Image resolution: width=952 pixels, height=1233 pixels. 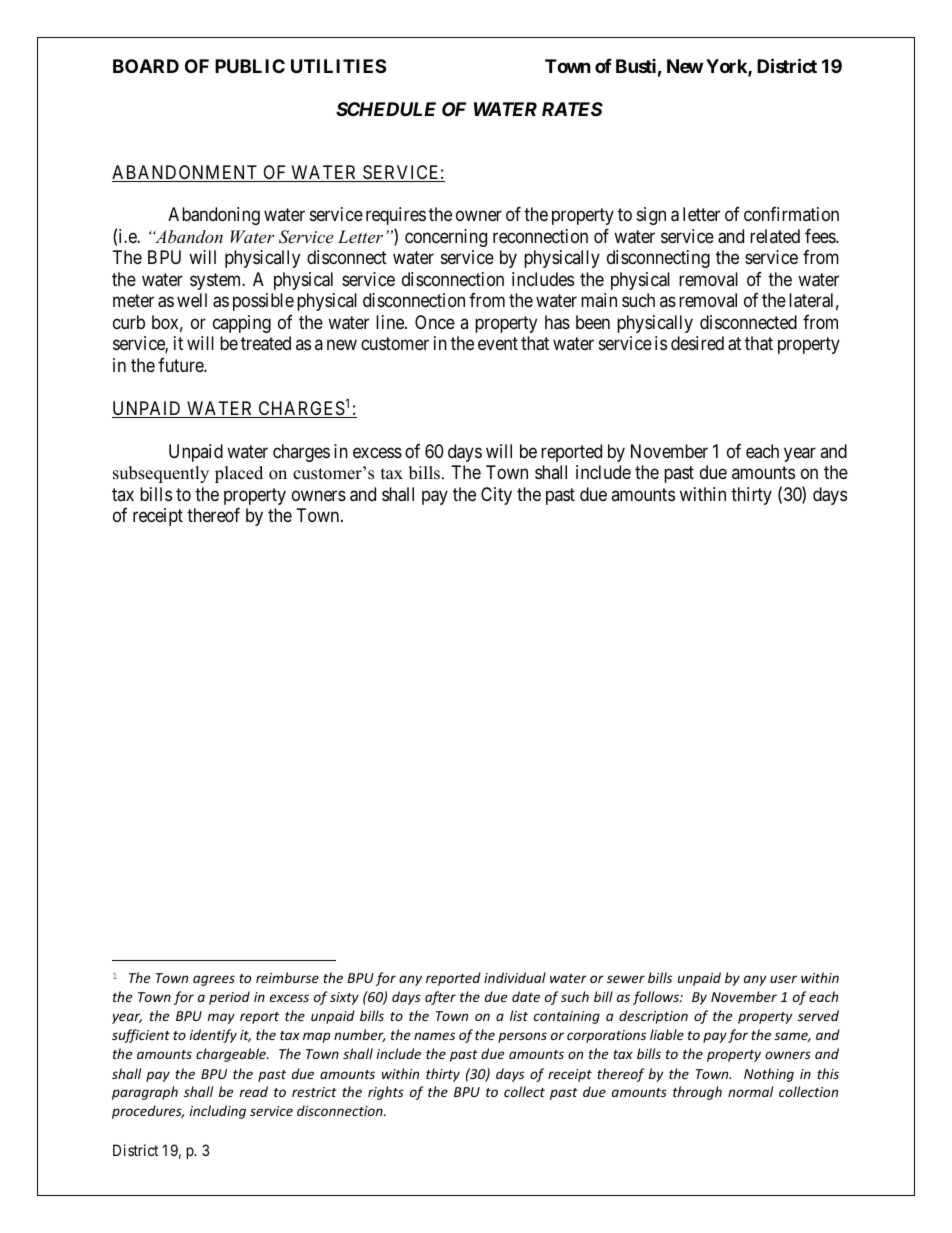 What do you see at coordinates (232, 1055) in the document?
I see `chargeable` at bounding box center [232, 1055].
